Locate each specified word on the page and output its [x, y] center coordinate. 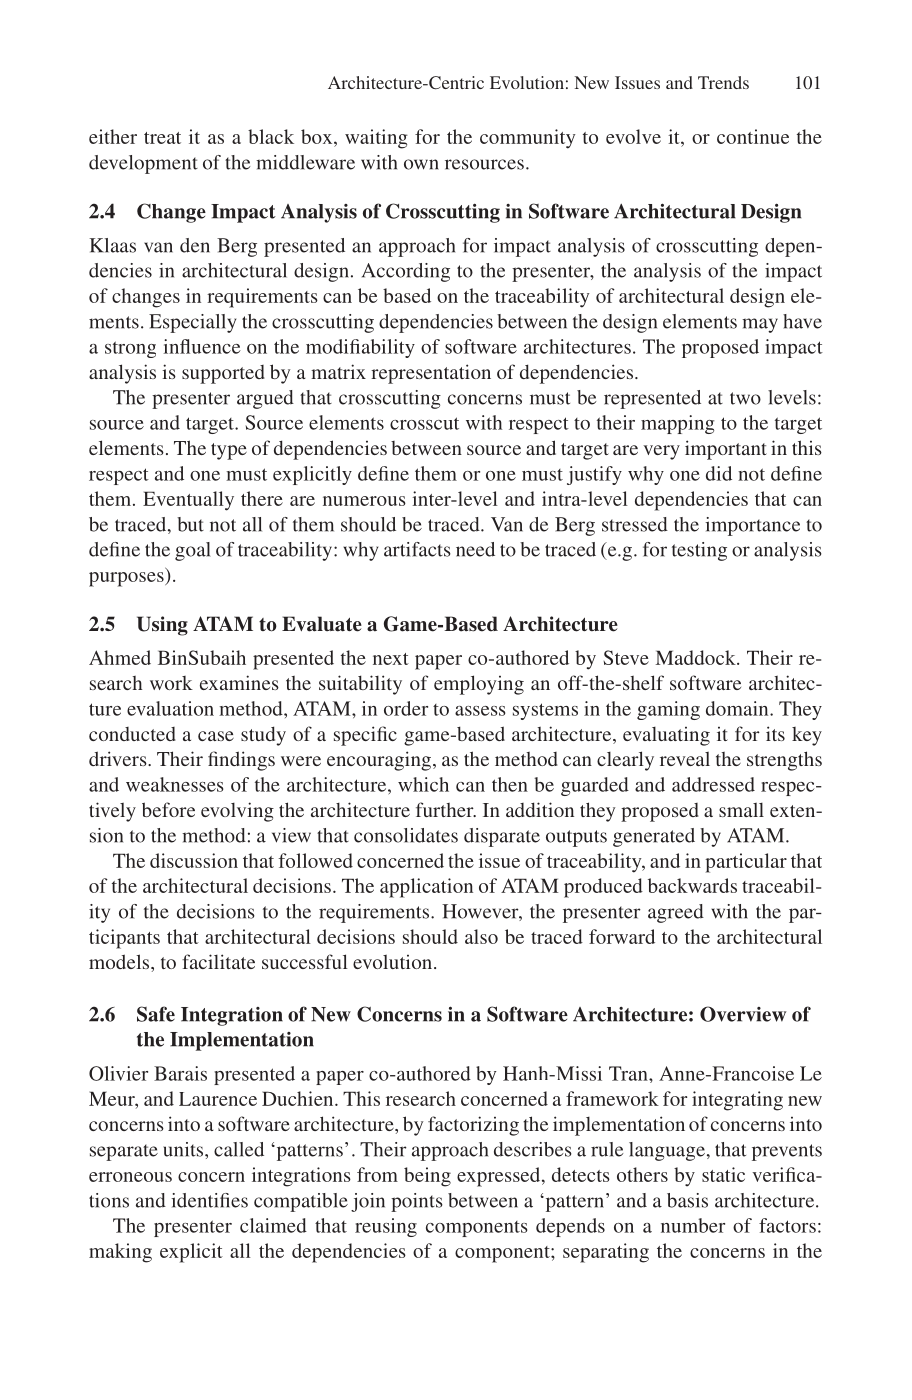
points [417, 1202]
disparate [502, 837]
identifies [209, 1200]
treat [162, 138]
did [719, 473]
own [421, 164]
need [475, 549]
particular [746, 863]
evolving [237, 812]
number [693, 1225]
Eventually [188, 501]
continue [753, 136]
